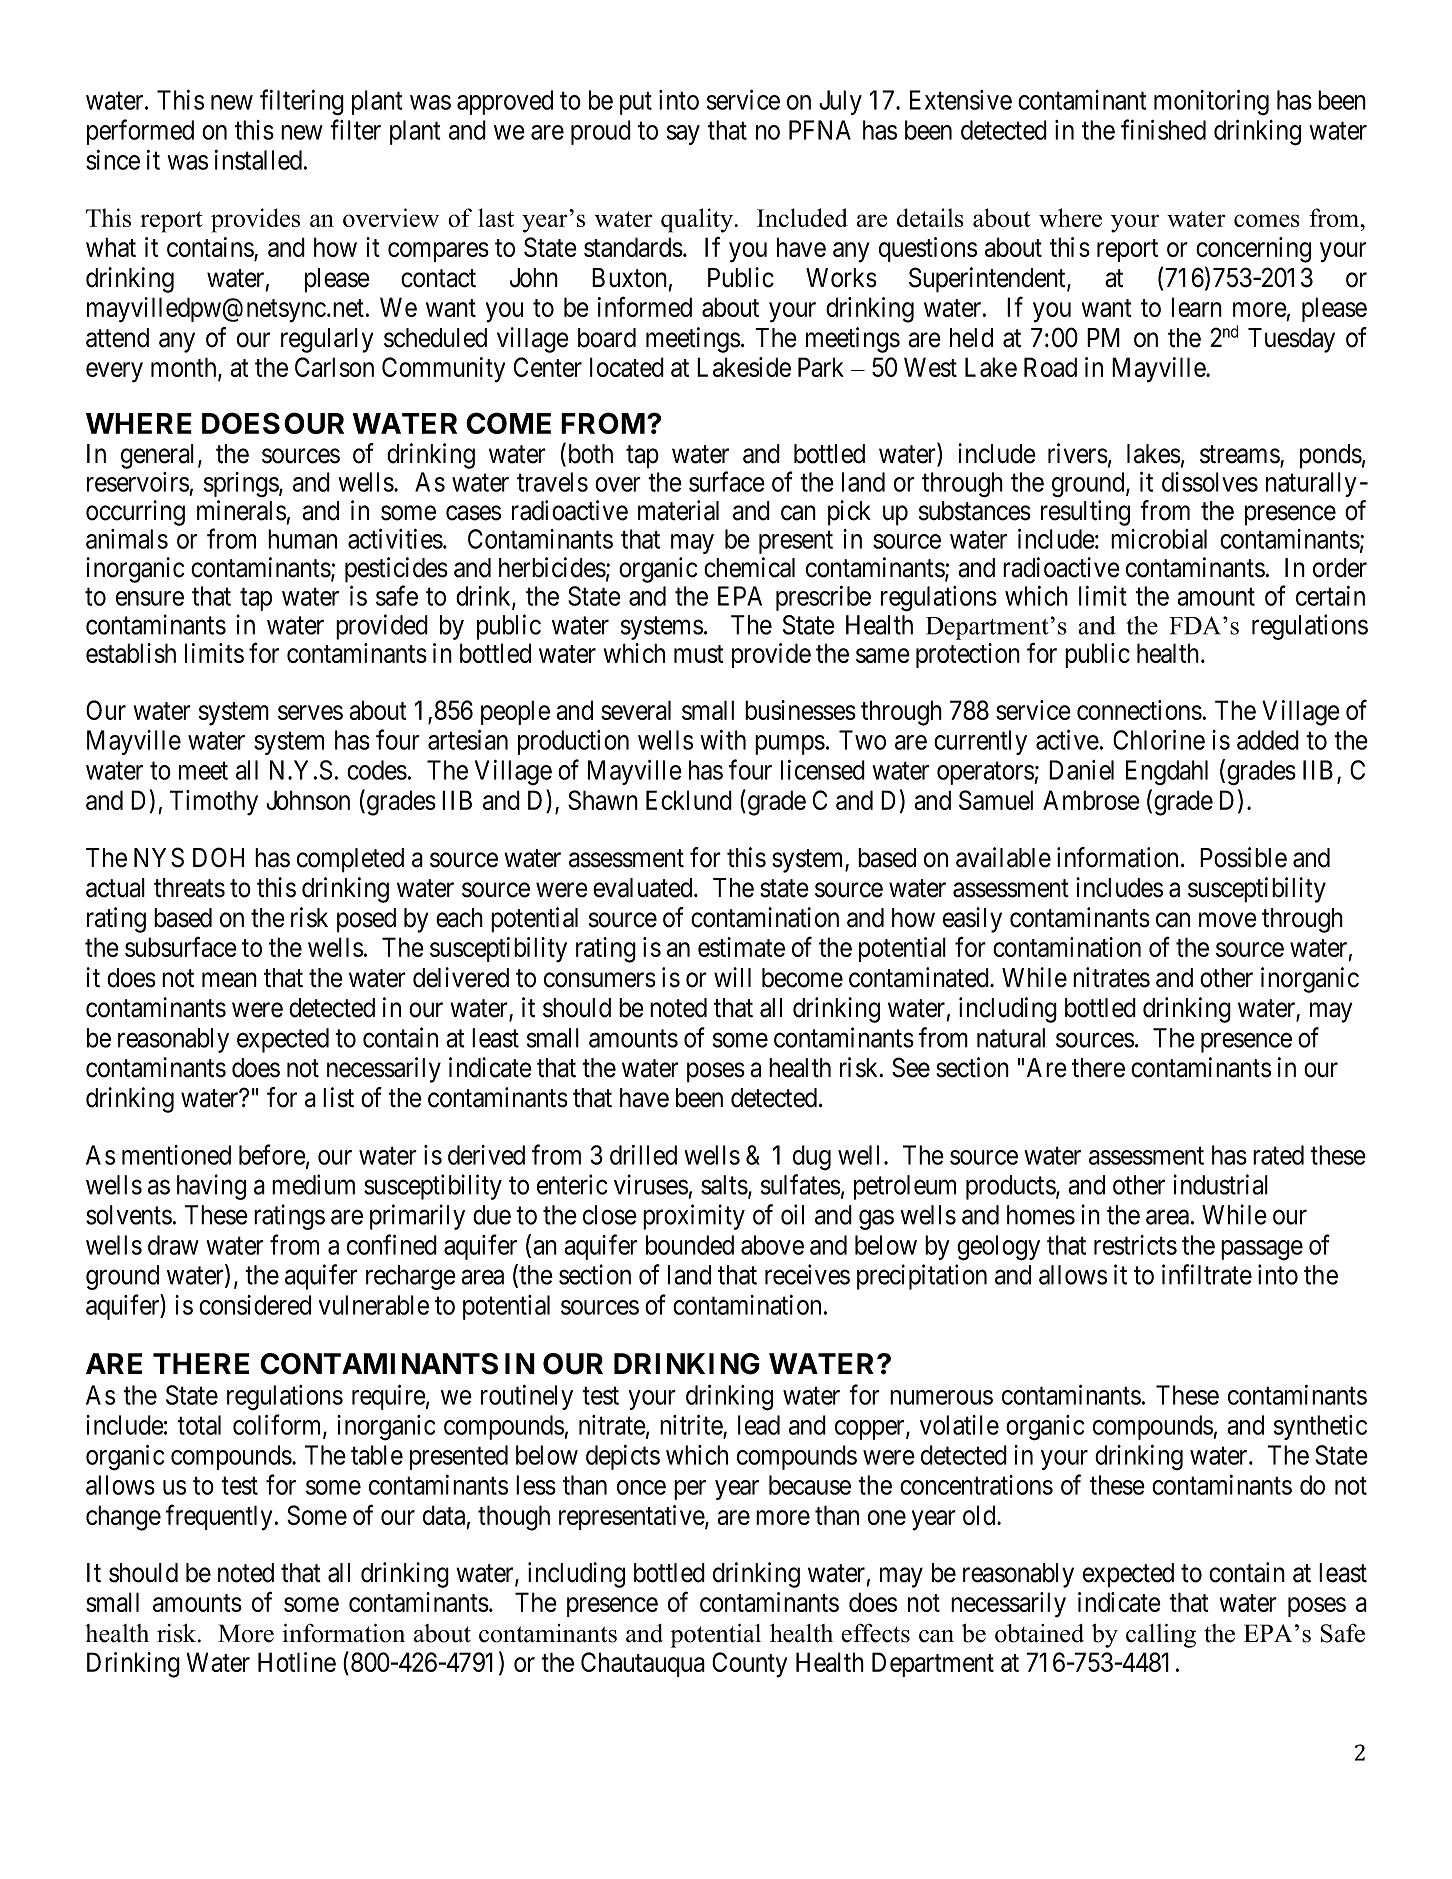  Describe the element at coordinates (258, 160) in the screenshot. I see `installed` at that location.
